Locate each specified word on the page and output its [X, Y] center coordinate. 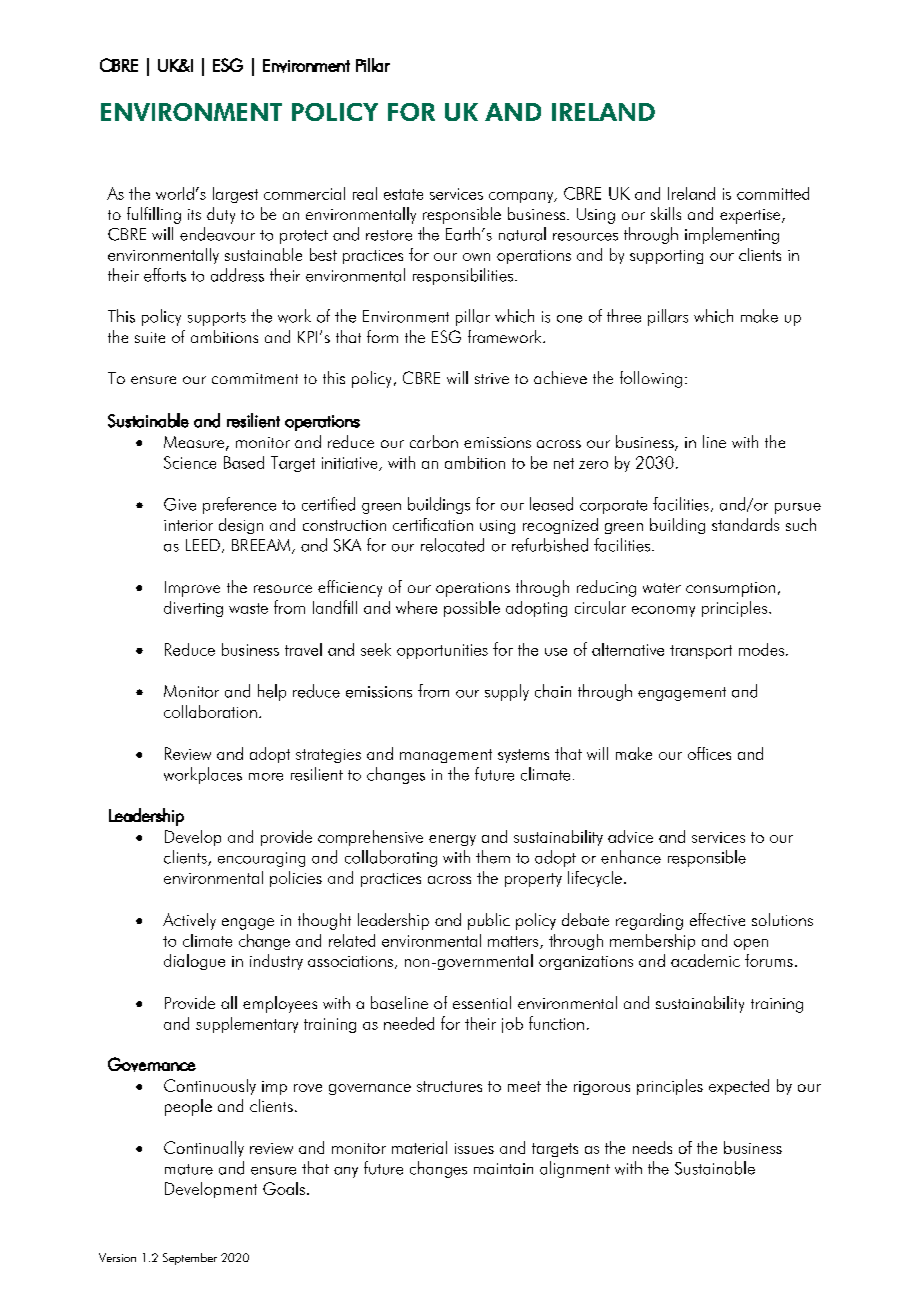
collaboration [210, 711]
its [194, 214]
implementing [732, 235]
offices [709, 753]
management [446, 756]
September [190, 1259]
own [476, 257]
